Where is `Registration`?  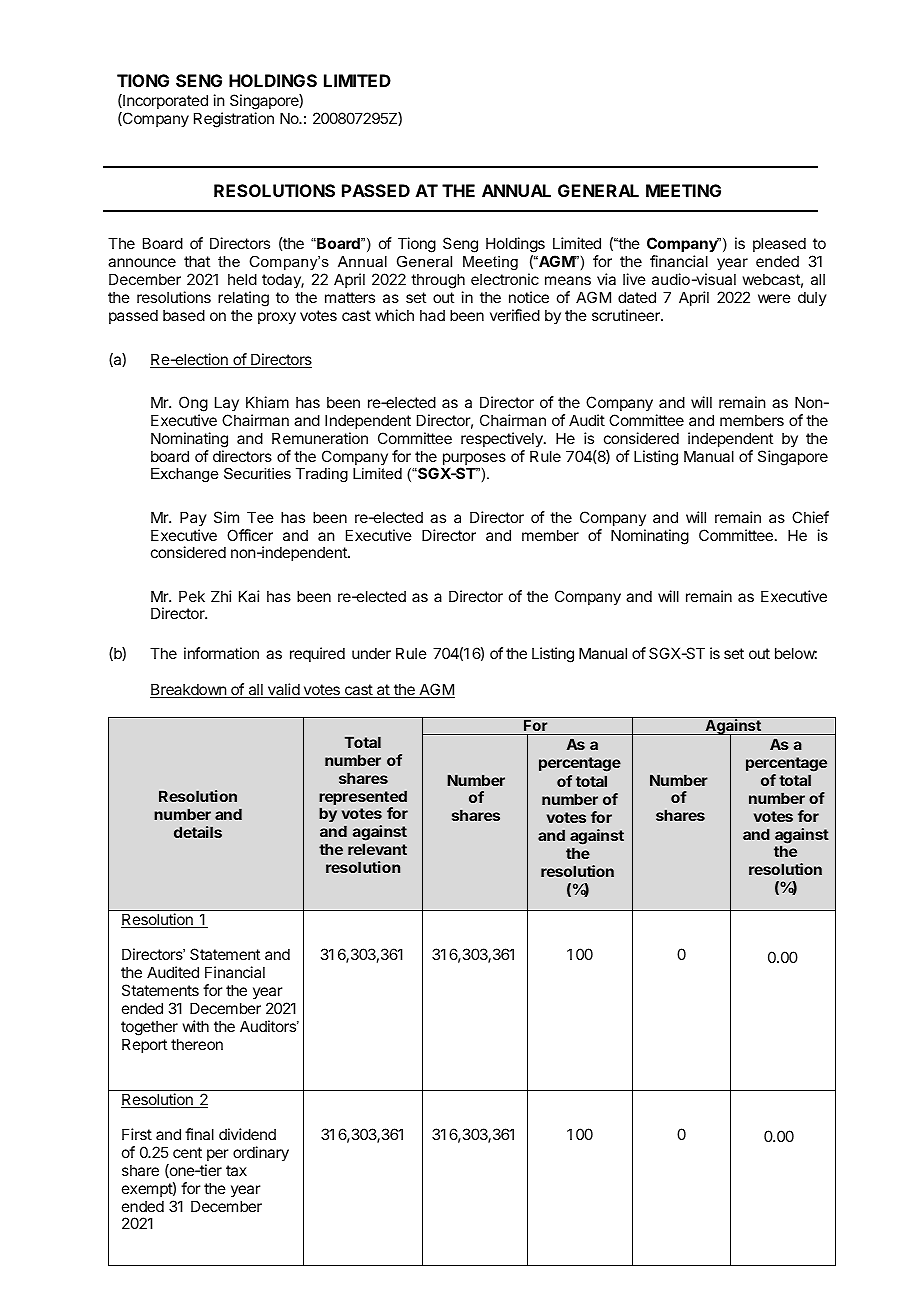
Registration is located at coordinates (234, 120).
